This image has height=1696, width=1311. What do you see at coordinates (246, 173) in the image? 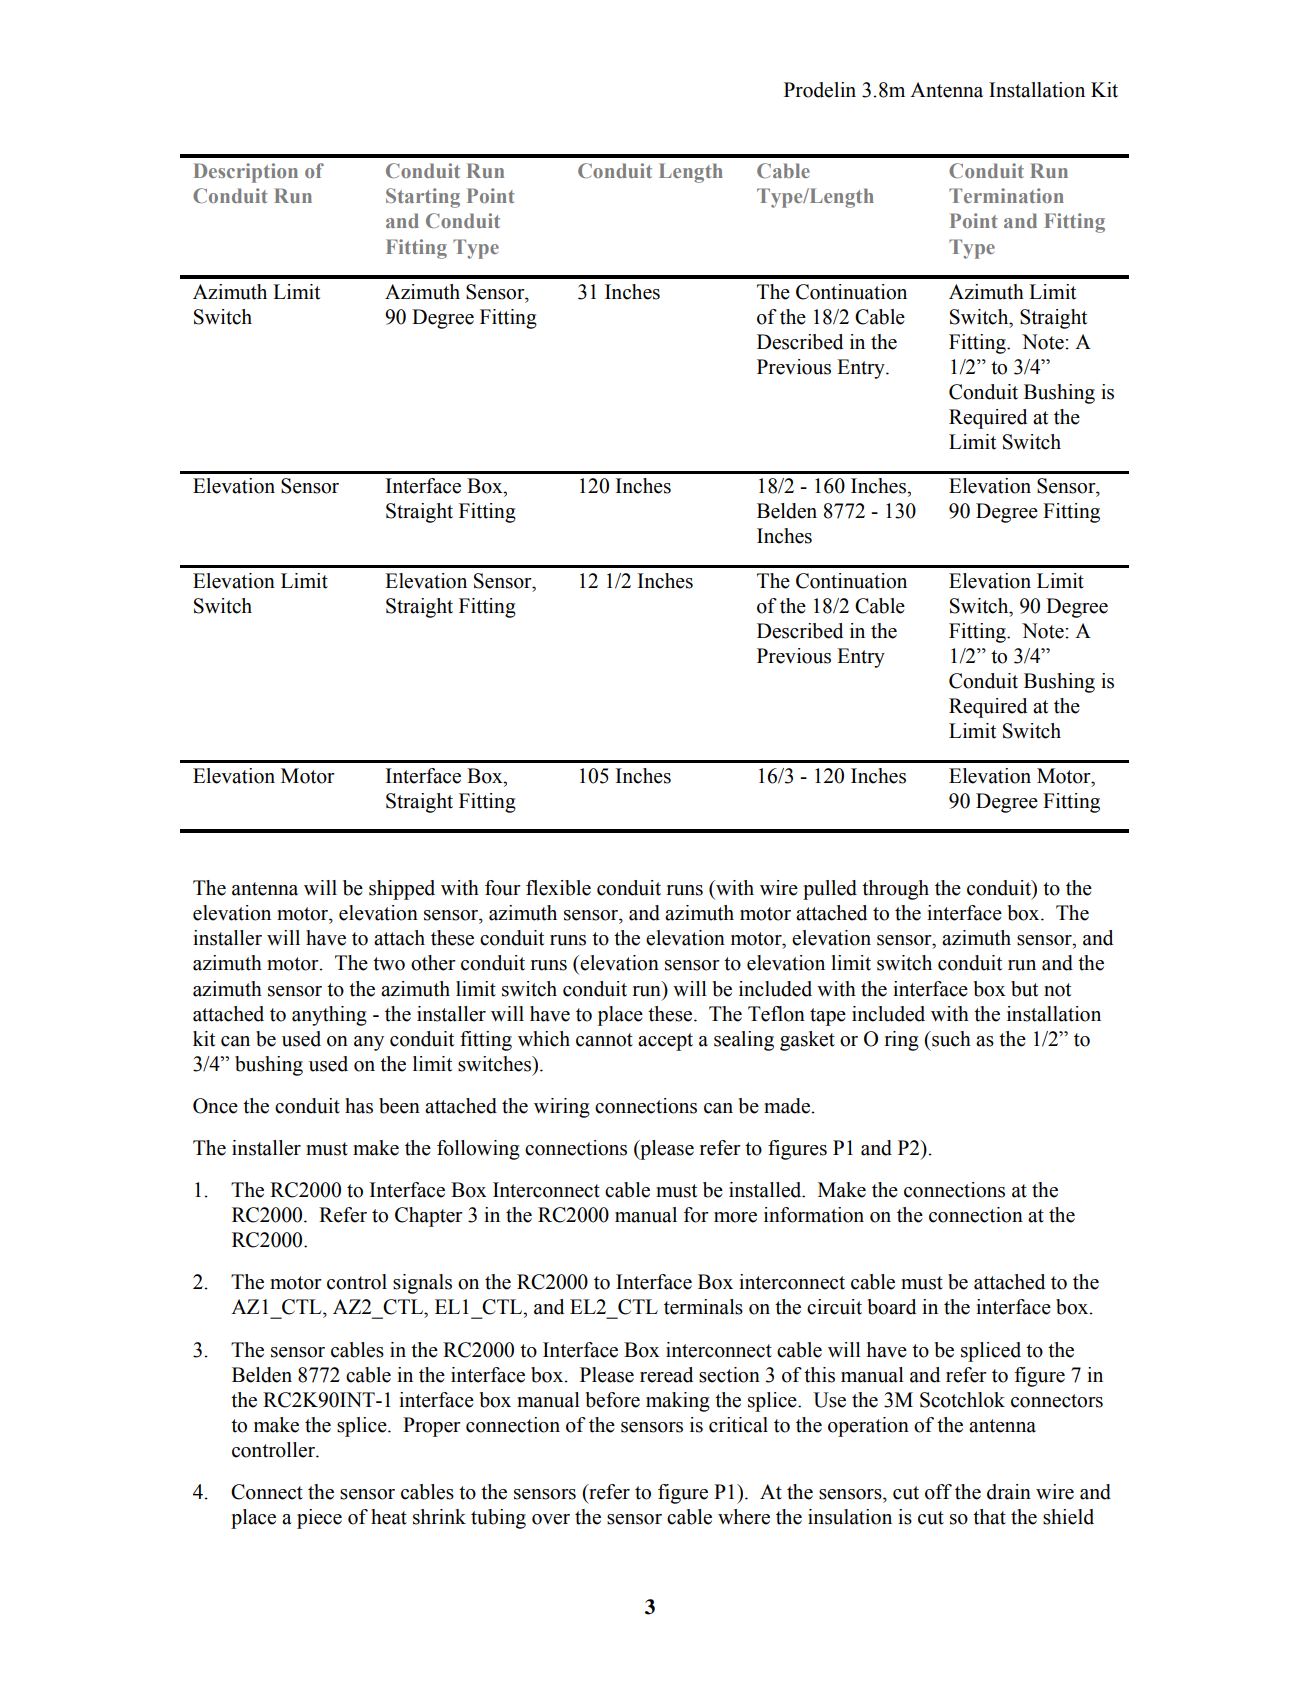
I see `Description` at bounding box center [246, 173].
